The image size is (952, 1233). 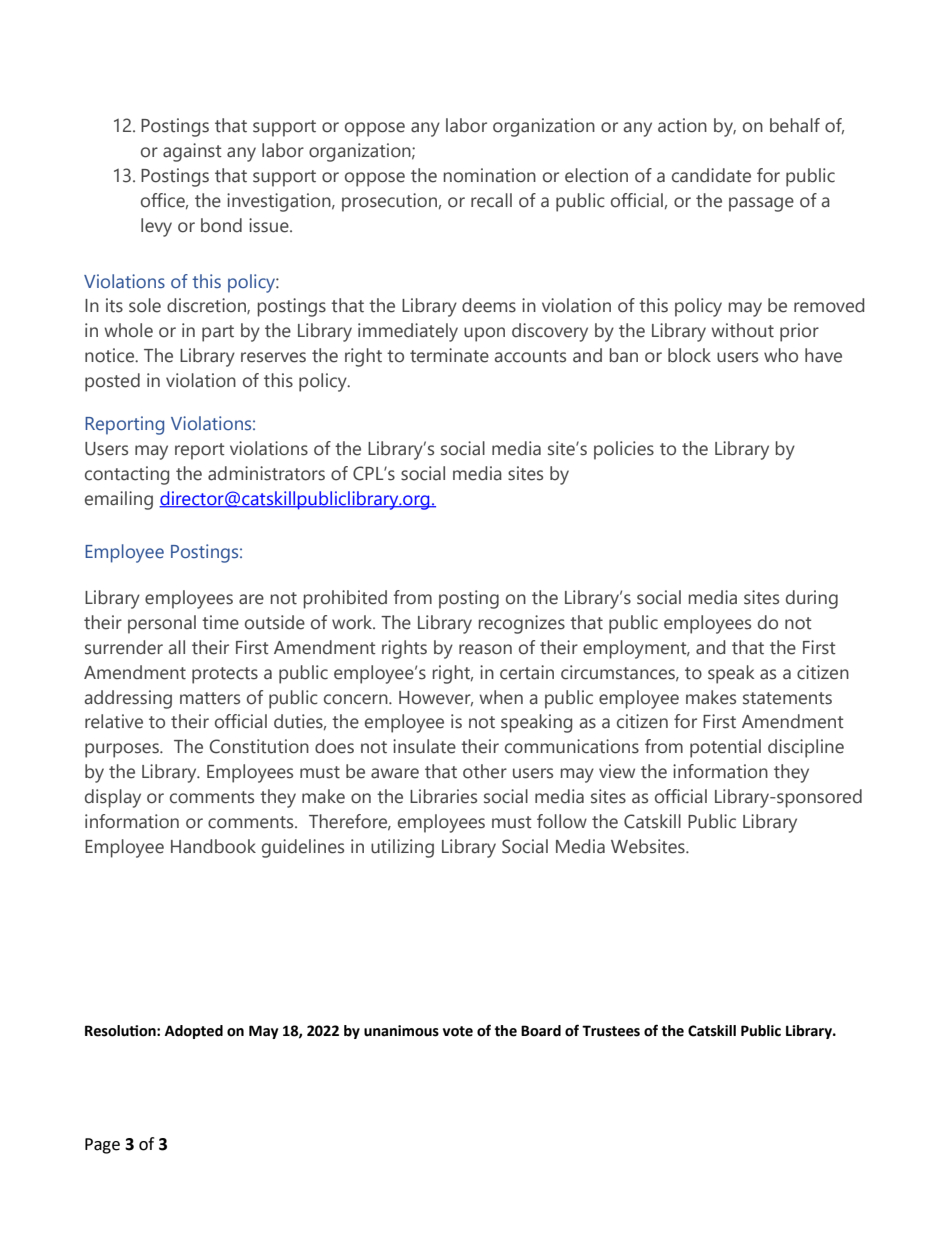 What do you see at coordinates (210, 698) in the document?
I see `matters` at bounding box center [210, 698].
